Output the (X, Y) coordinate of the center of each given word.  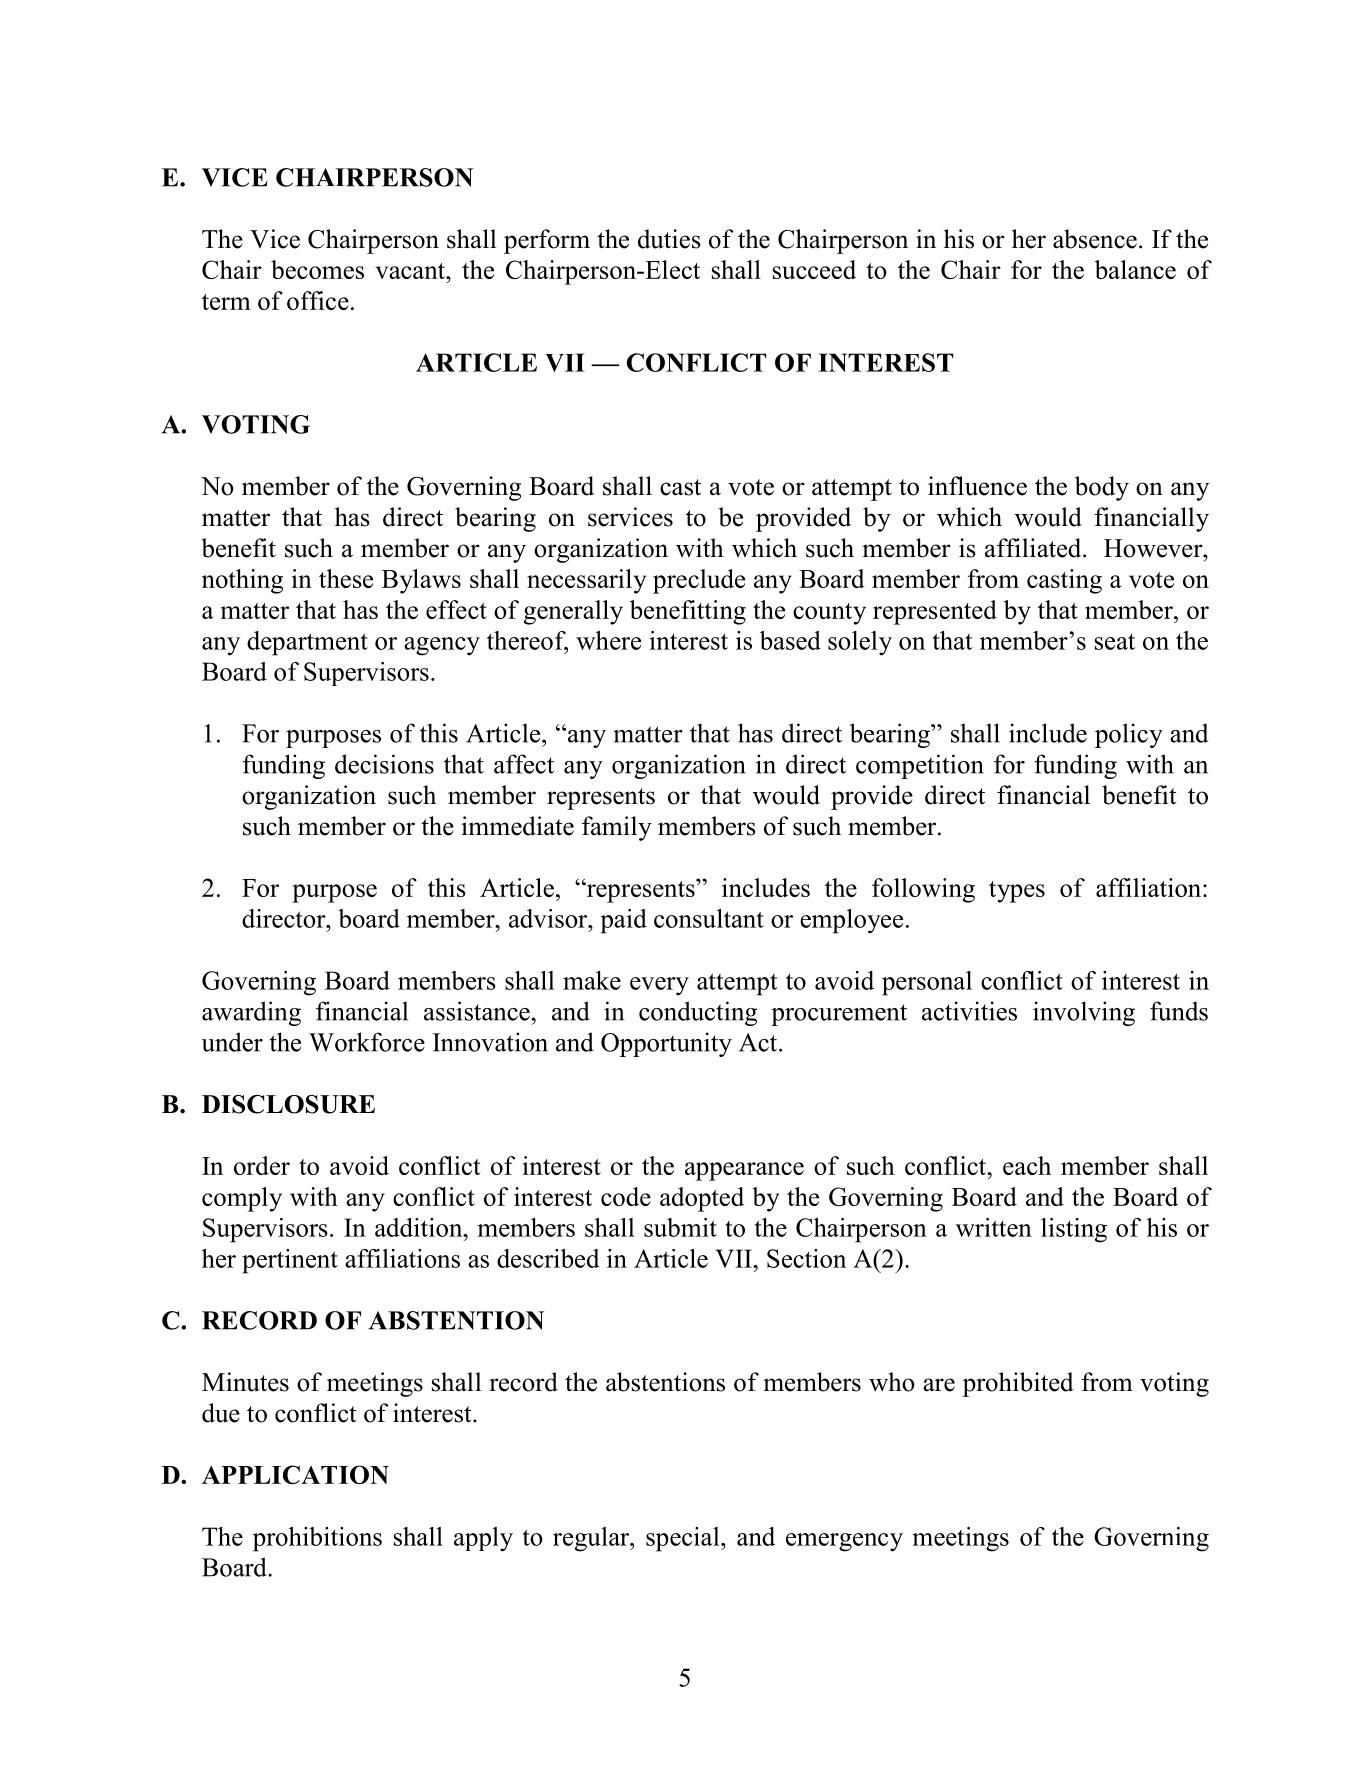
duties (669, 239)
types (1017, 892)
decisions (384, 764)
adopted (702, 1199)
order (262, 1165)
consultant (709, 918)
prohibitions (317, 1539)
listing (1074, 1230)
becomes (317, 269)
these (346, 578)
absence (1095, 239)
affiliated (1034, 548)
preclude (699, 581)
